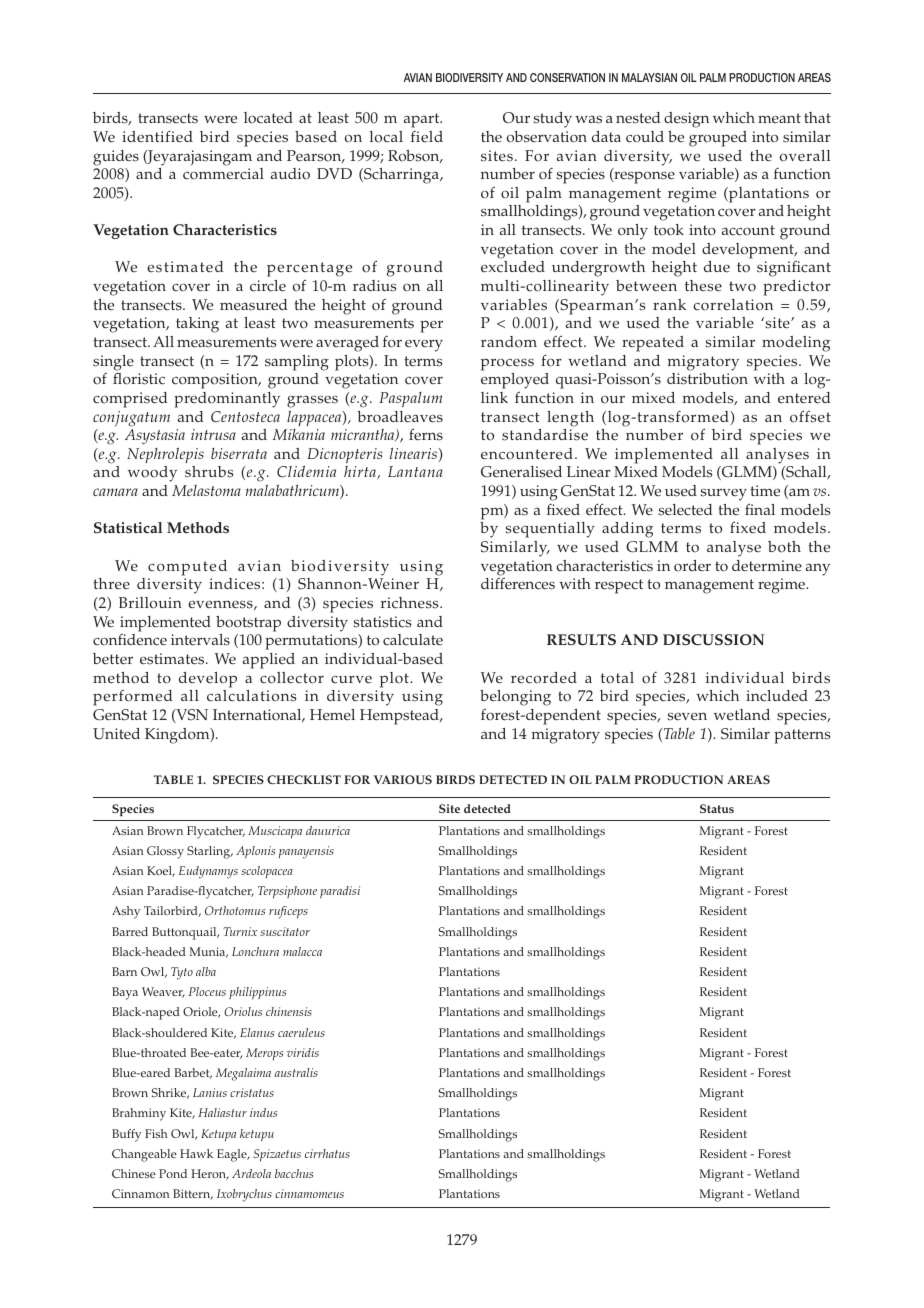 The height and width of the screenshot is (1308, 924). What do you see at coordinates (707, 379) in the screenshot?
I see `distribution` at bounding box center [707, 379].
